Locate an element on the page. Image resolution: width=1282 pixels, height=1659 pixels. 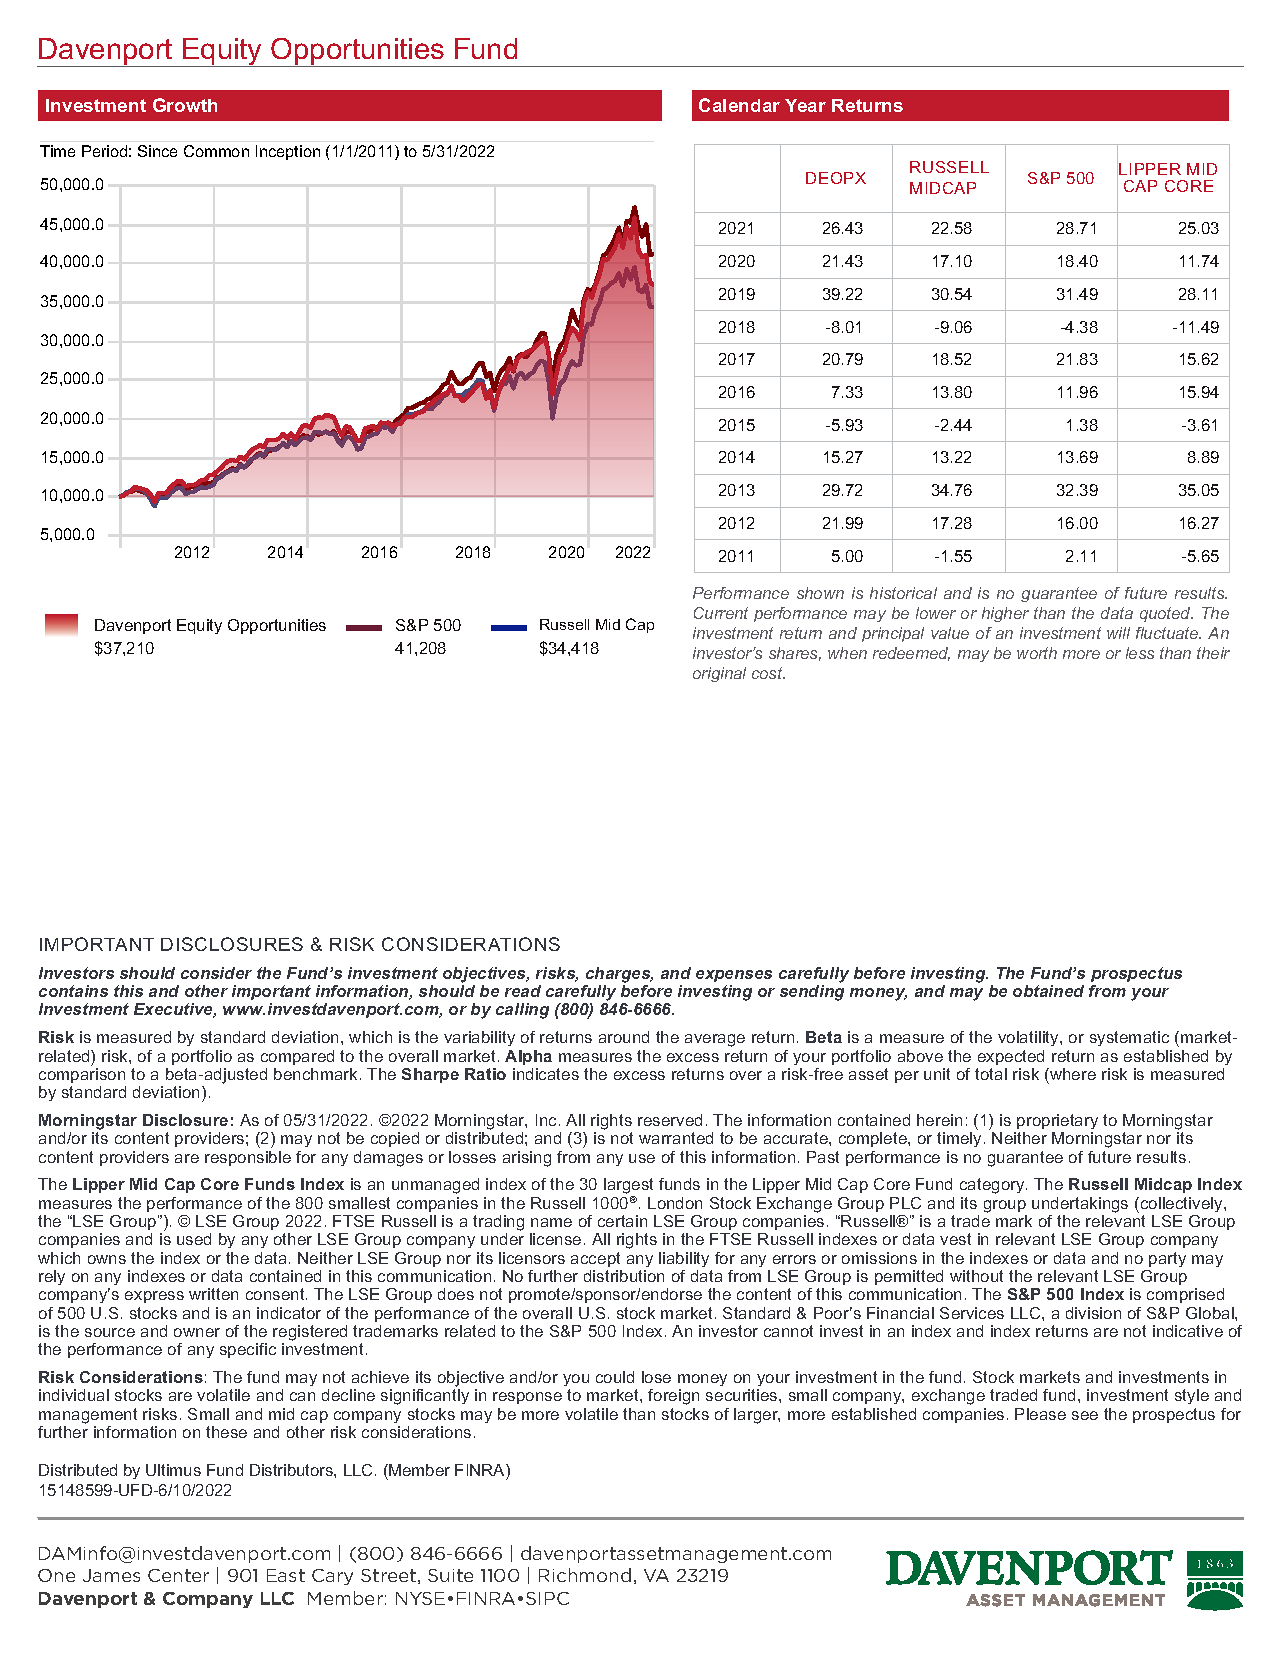
visual is located at coordinates (714, 344).
